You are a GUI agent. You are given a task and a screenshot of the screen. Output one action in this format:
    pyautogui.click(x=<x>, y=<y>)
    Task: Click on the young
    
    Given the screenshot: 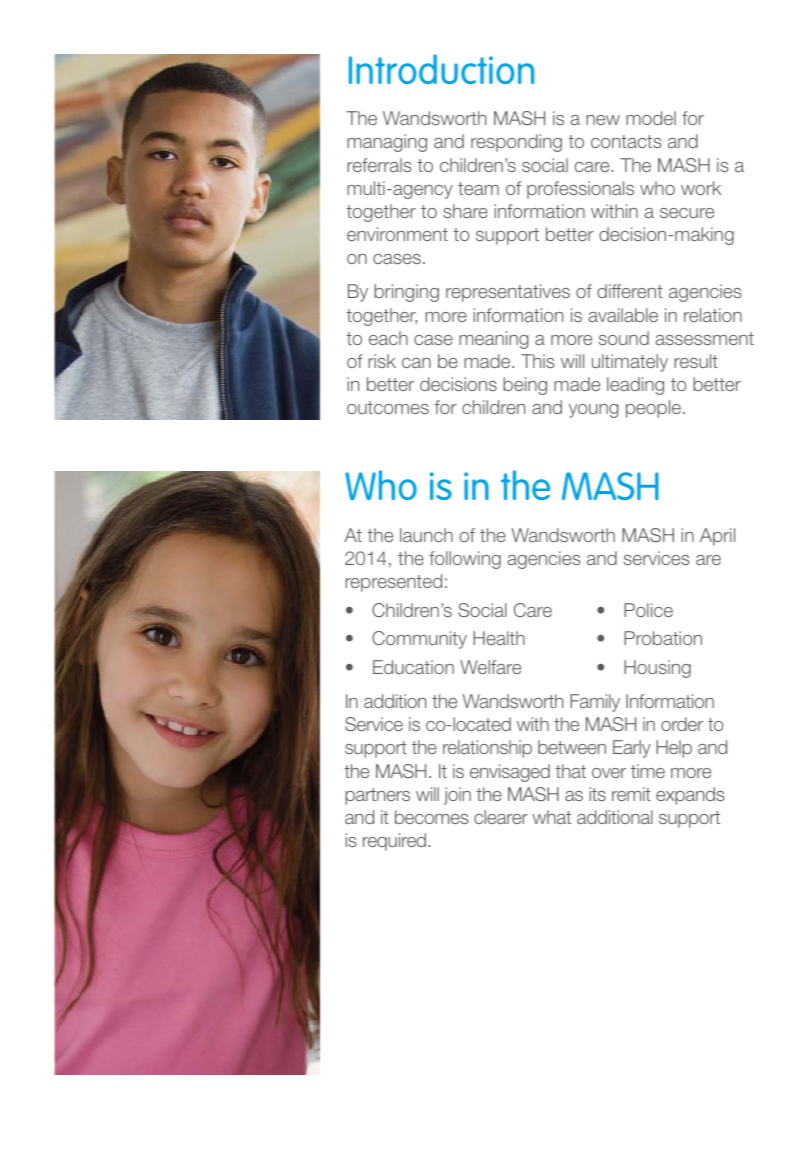 What is the action you would take?
    pyautogui.click(x=594, y=411)
